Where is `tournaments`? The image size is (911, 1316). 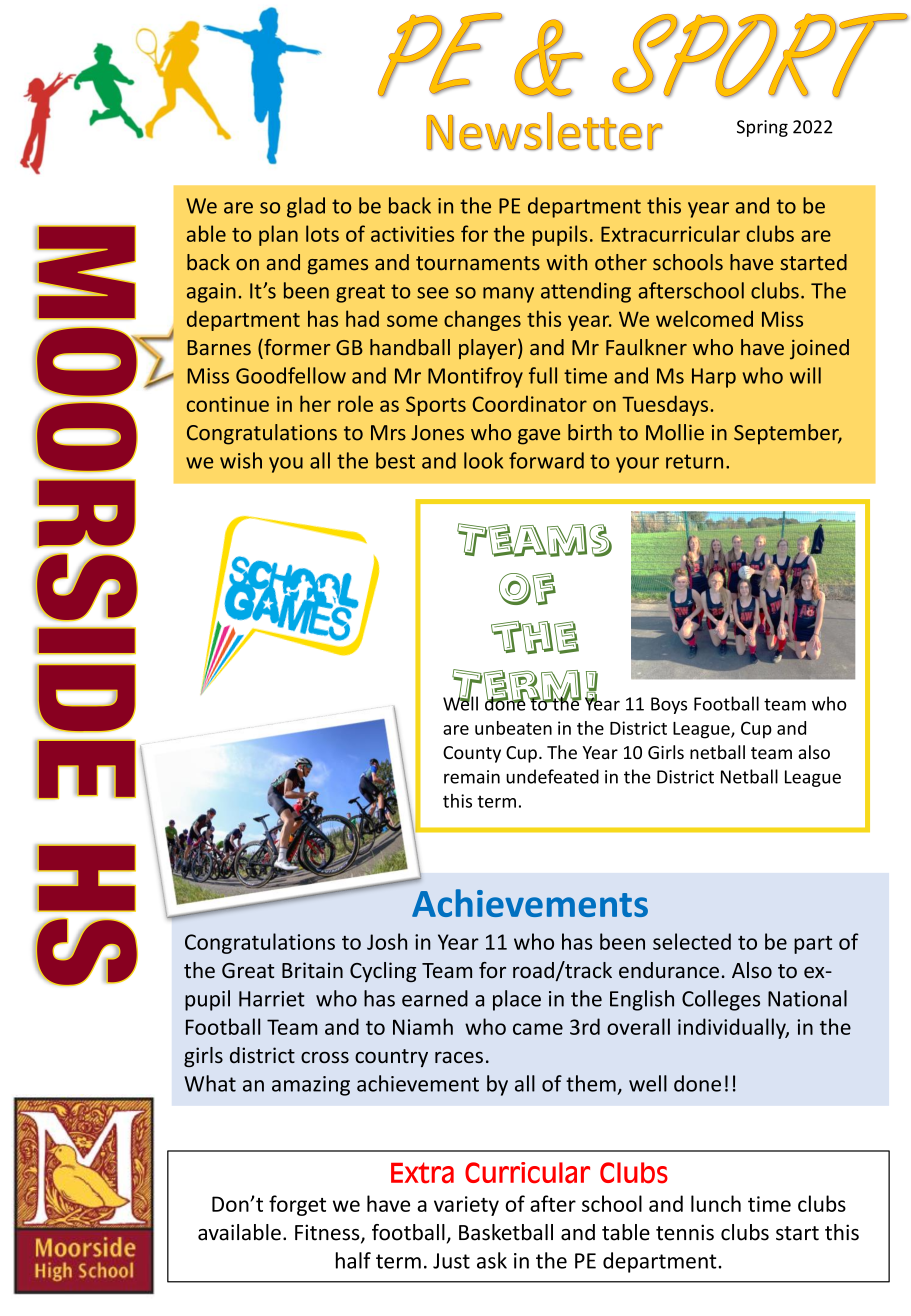 tournaments is located at coordinates (478, 263).
